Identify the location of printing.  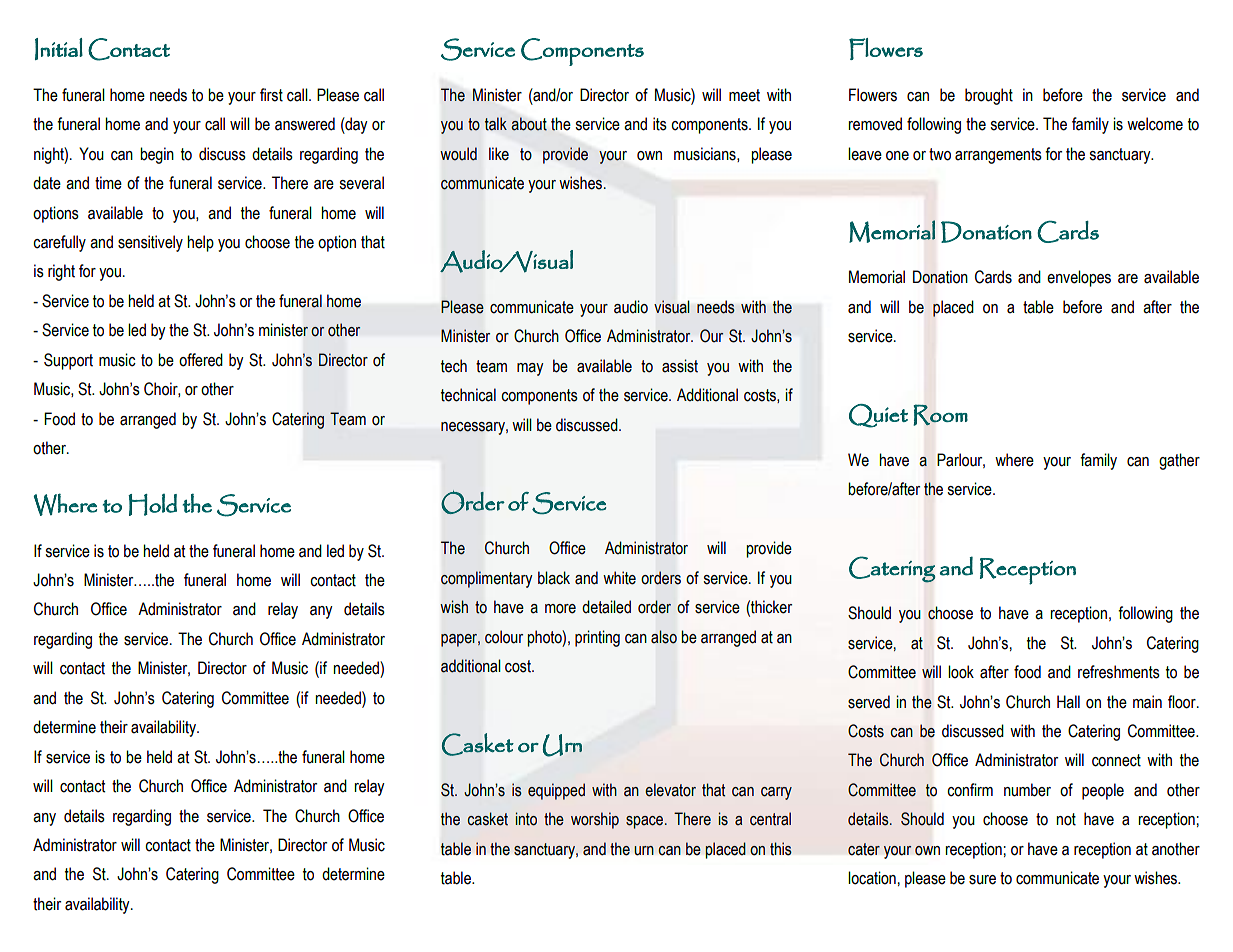
(597, 638).
